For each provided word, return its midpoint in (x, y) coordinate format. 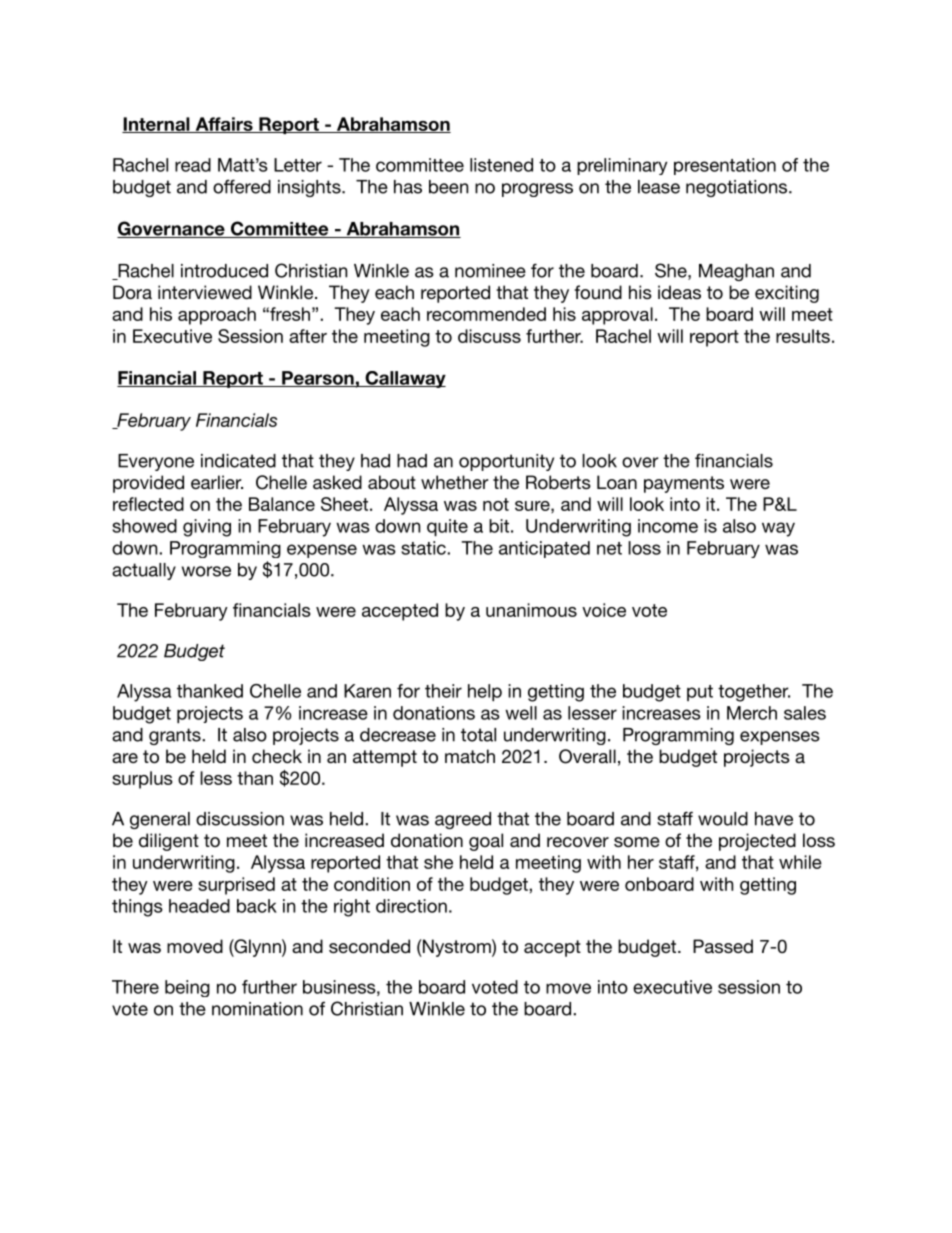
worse (206, 571)
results (803, 336)
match (470, 756)
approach (217, 316)
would (723, 819)
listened (501, 165)
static (424, 548)
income (668, 526)
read (193, 165)
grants (176, 736)
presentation (725, 166)
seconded (369, 946)
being (187, 988)
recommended (486, 314)
